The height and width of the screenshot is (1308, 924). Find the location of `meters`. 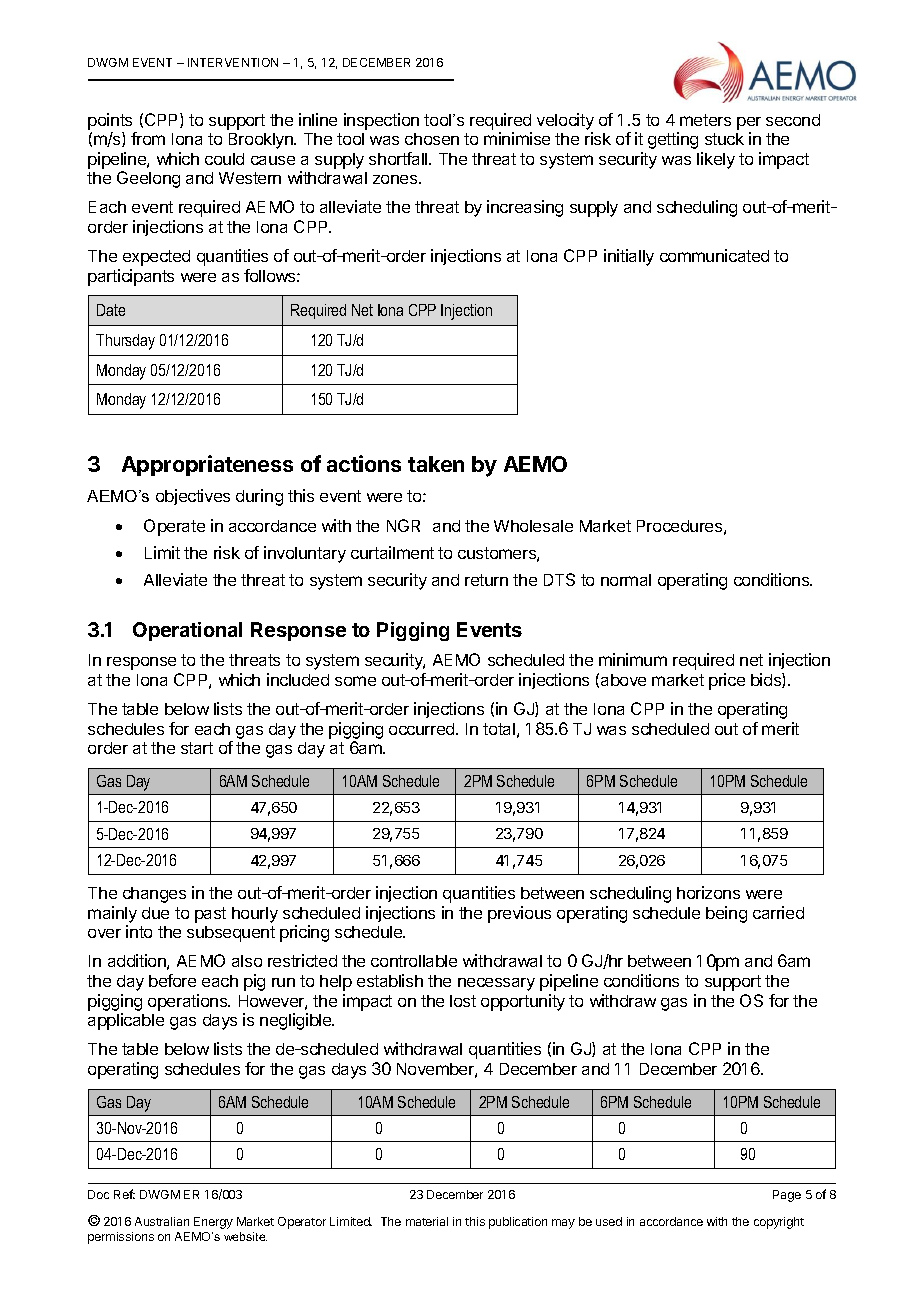

meters is located at coordinates (705, 120).
